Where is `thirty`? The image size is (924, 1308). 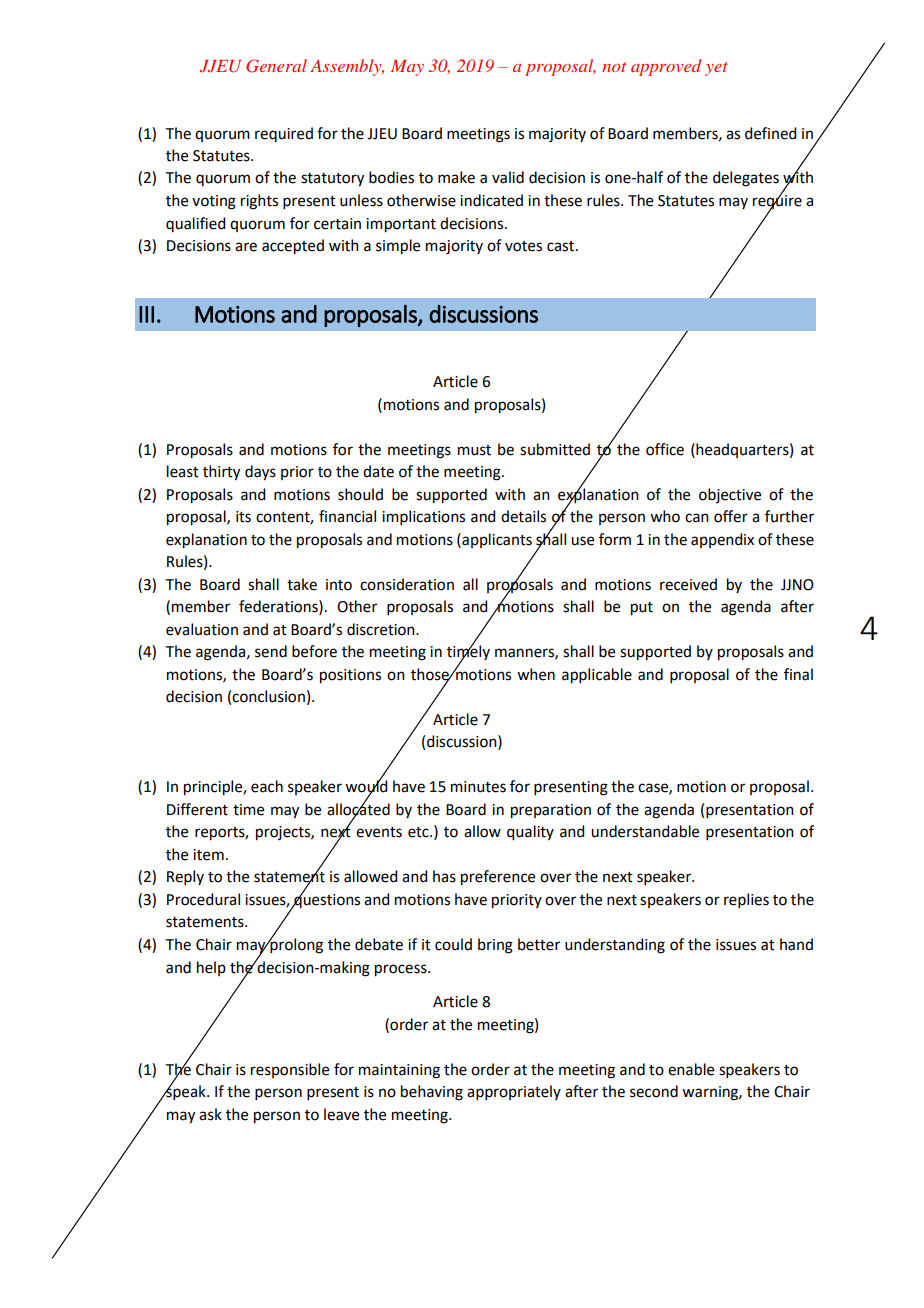
thirty is located at coordinates (221, 473).
